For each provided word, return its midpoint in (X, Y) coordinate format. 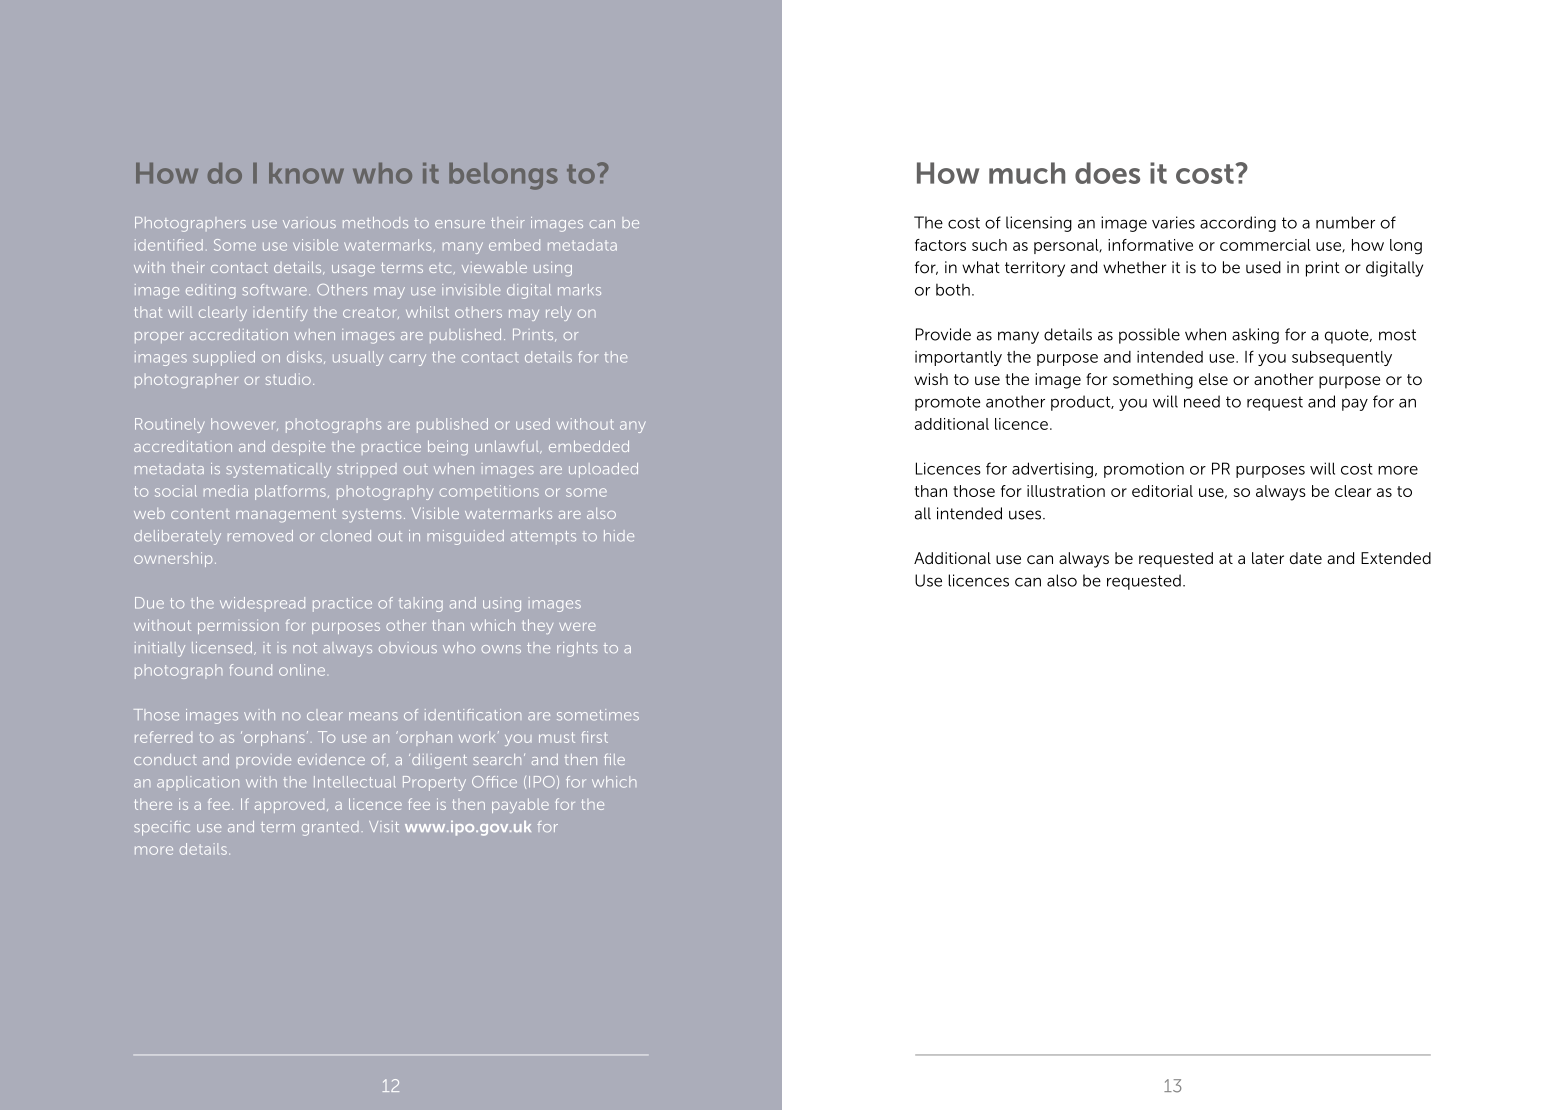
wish (931, 379)
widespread (262, 604)
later (1268, 558)
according (1238, 224)
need (1202, 401)
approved (289, 806)
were (577, 627)
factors (940, 245)
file (614, 759)
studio (288, 379)
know (306, 173)
